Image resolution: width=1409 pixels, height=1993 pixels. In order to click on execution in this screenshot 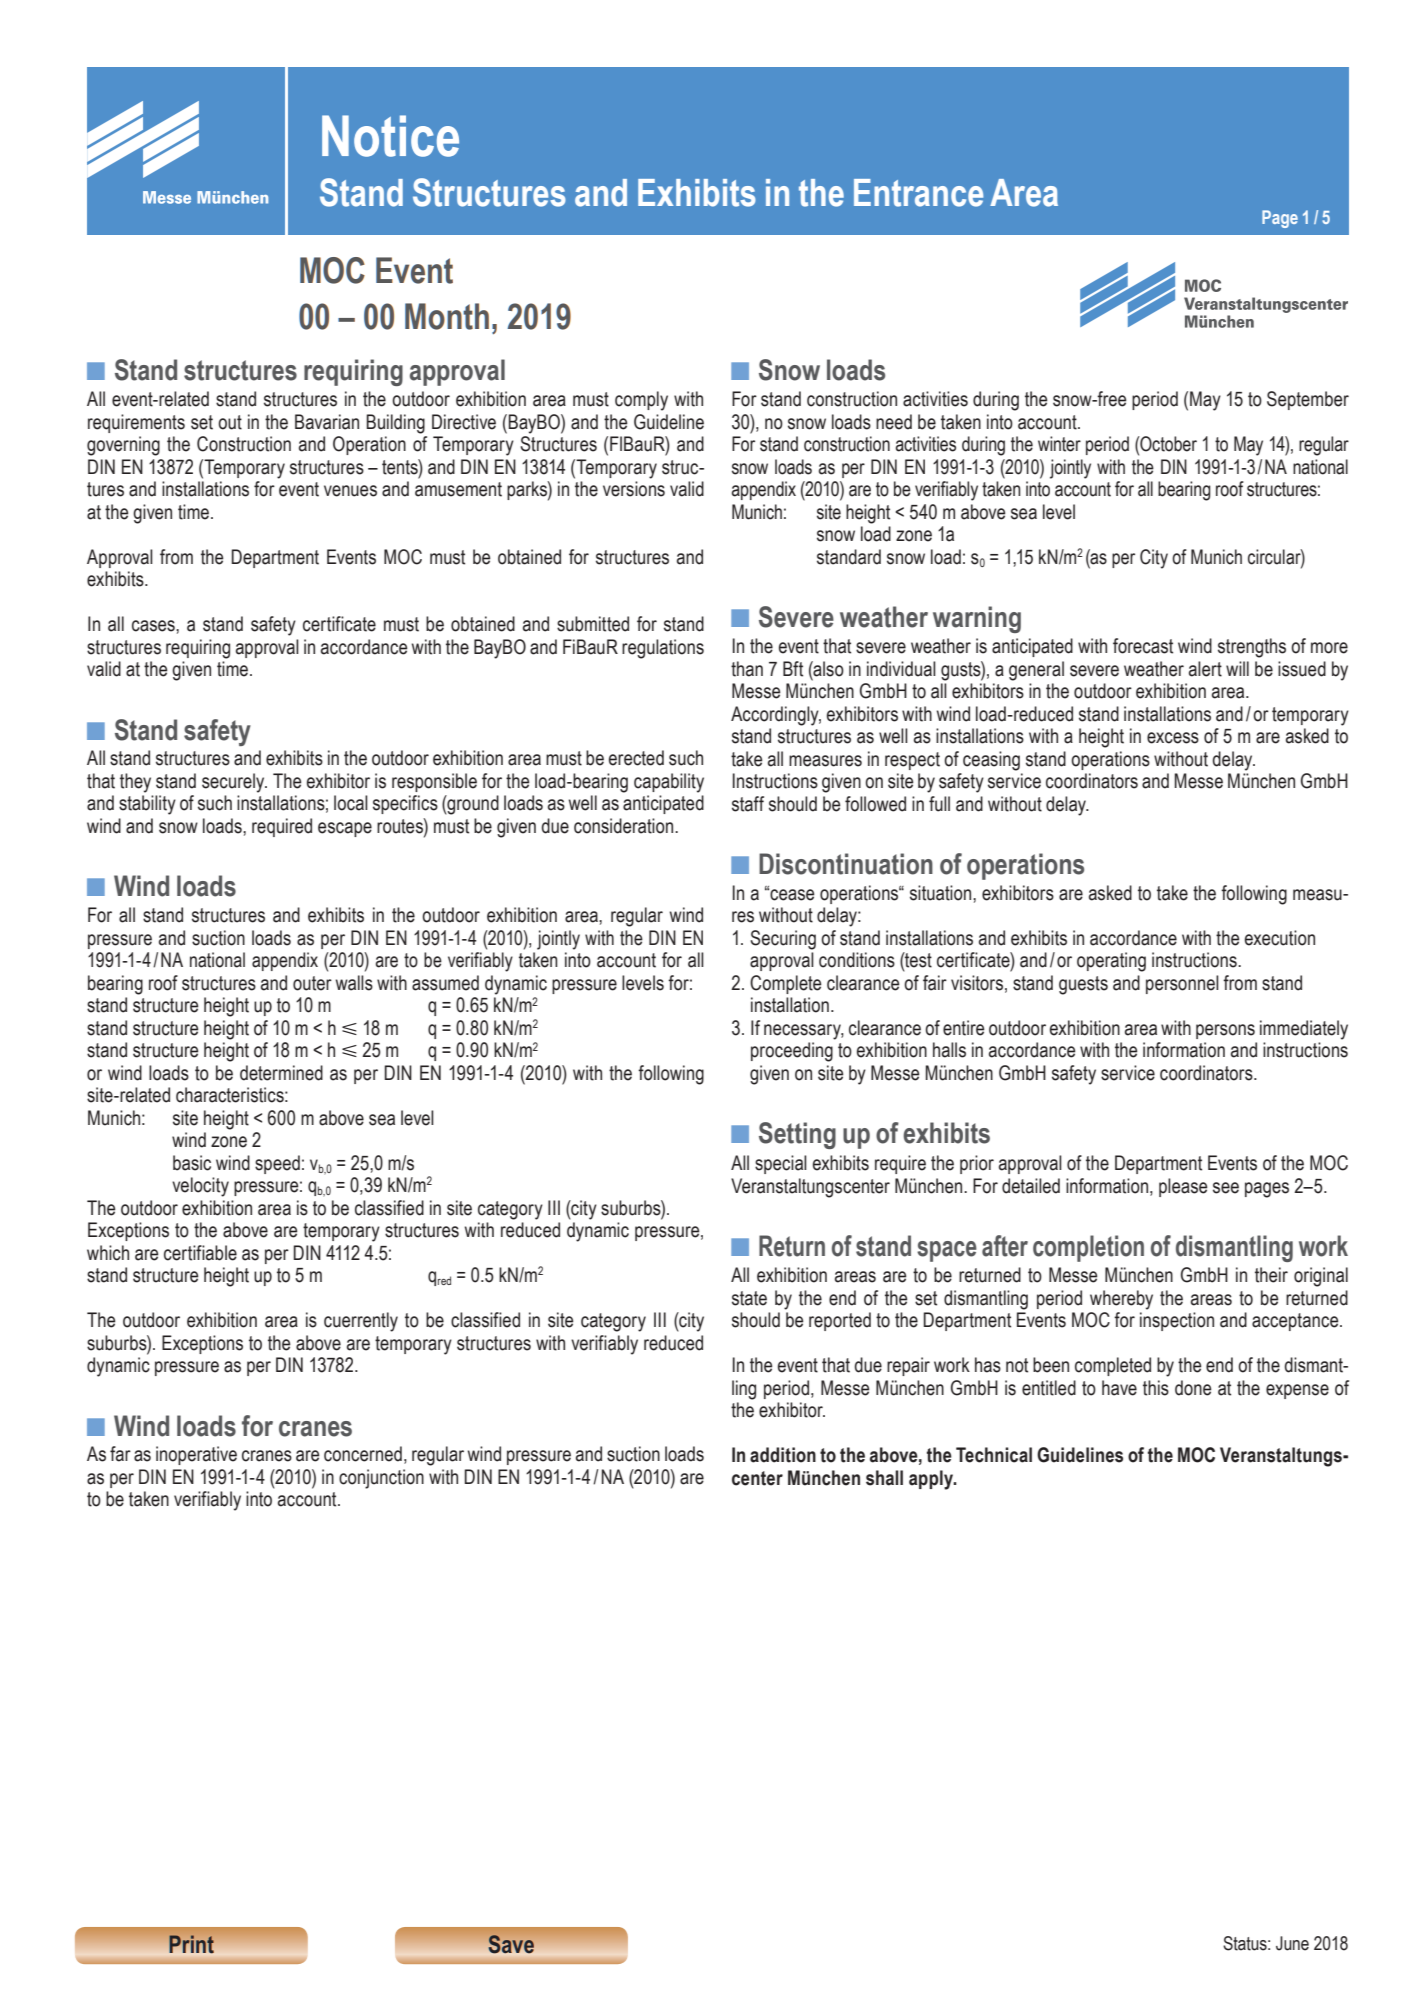, I will do `click(1280, 938)`.
